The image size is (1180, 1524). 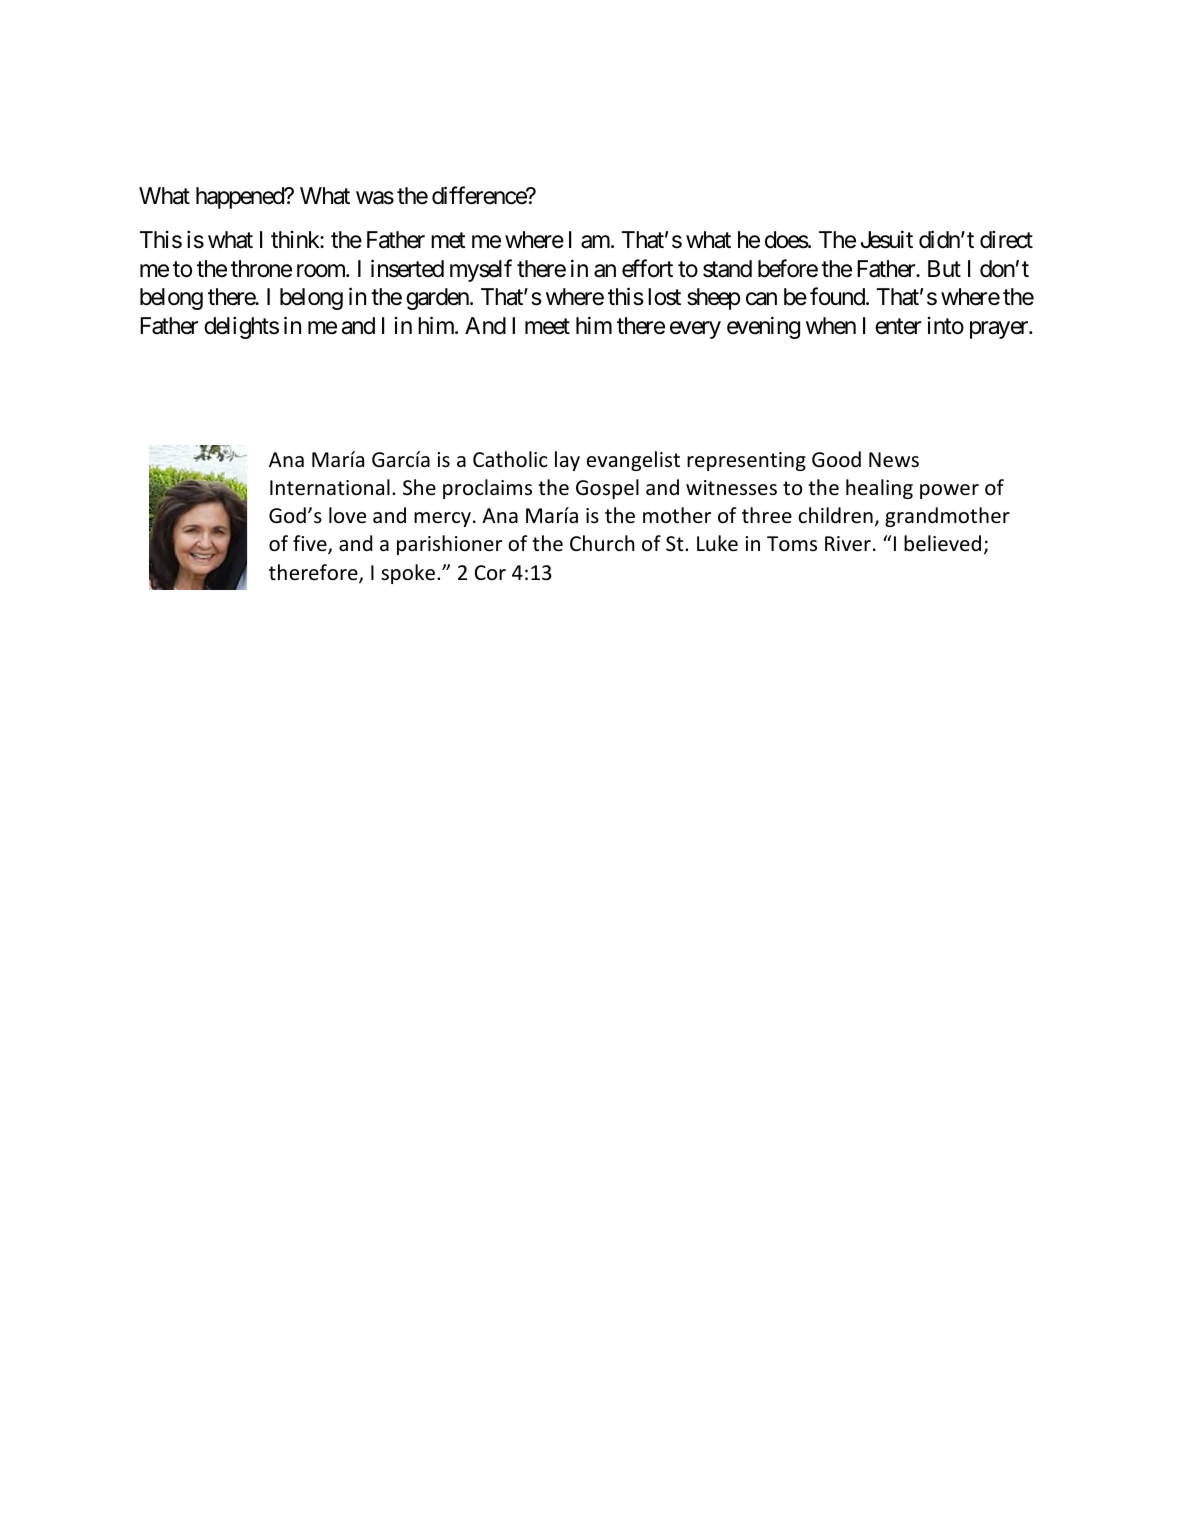 What do you see at coordinates (887, 239) in the screenshot?
I see `Jesuit` at bounding box center [887, 239].
